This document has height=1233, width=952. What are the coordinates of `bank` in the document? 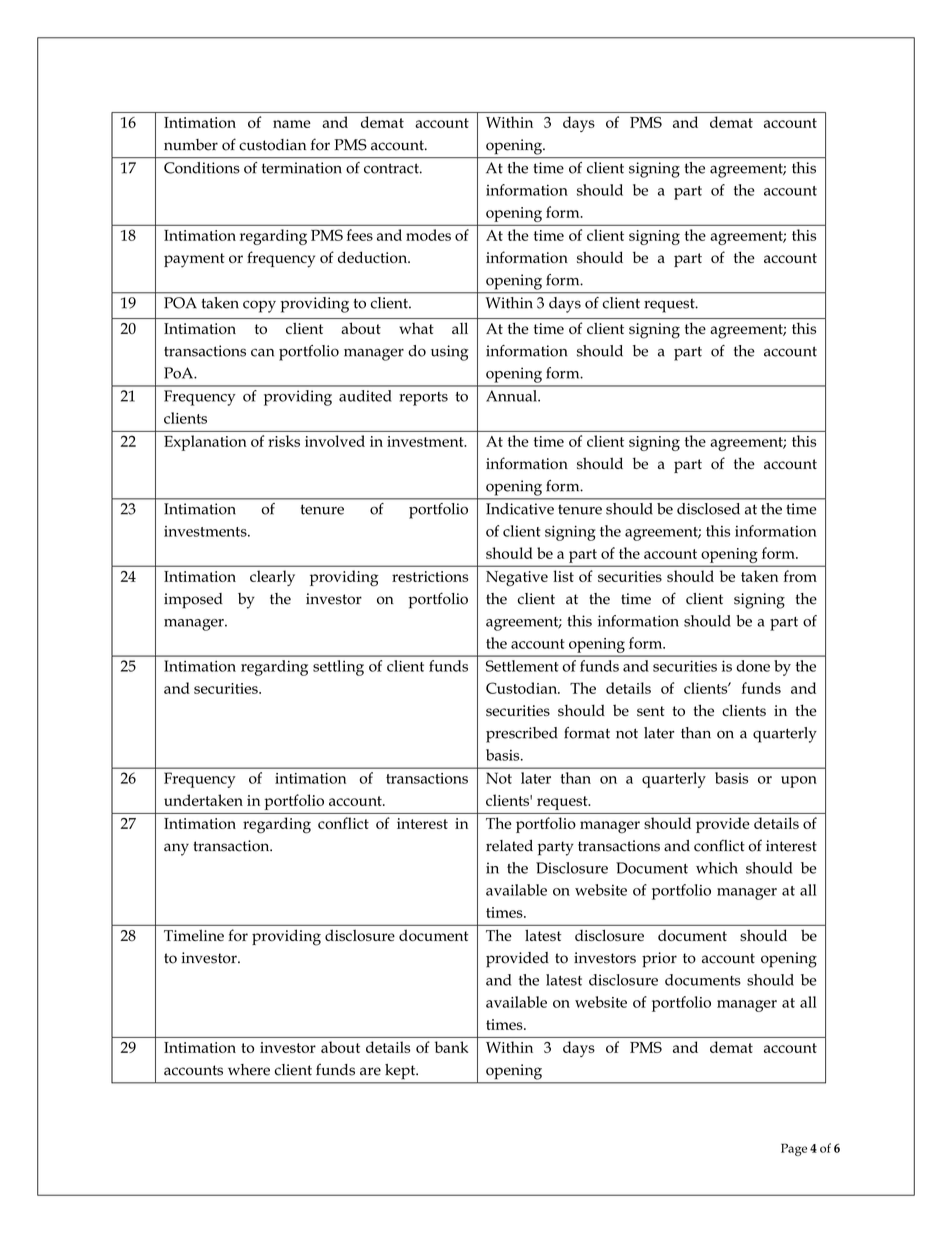 It's located at (451, 1047).
